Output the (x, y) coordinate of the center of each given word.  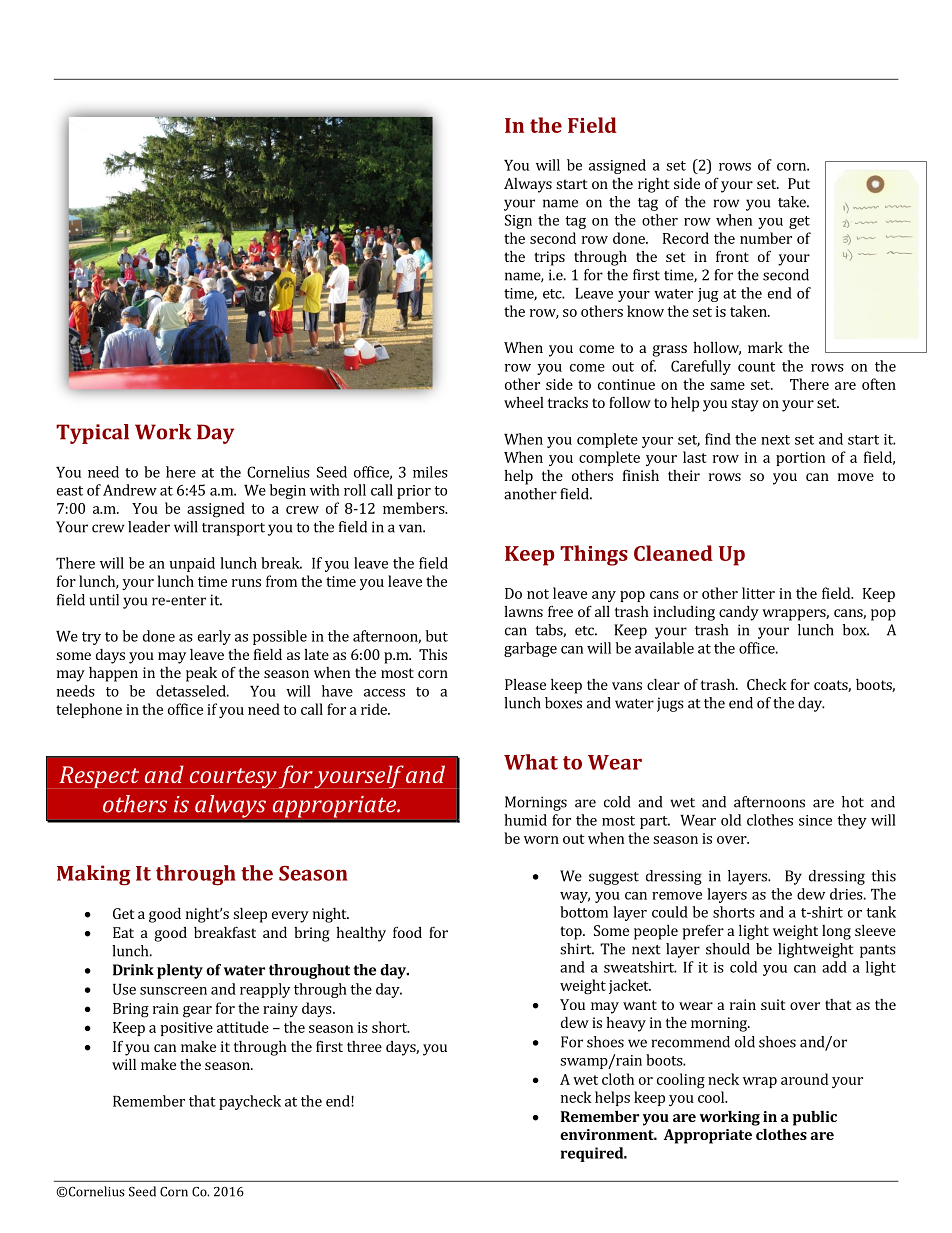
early (214, 637)
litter (758, 593)
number (766, 238)
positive (186, 1029)
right (653, 185)
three (364, 1046)
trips (549, 258)
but (437, 636)
